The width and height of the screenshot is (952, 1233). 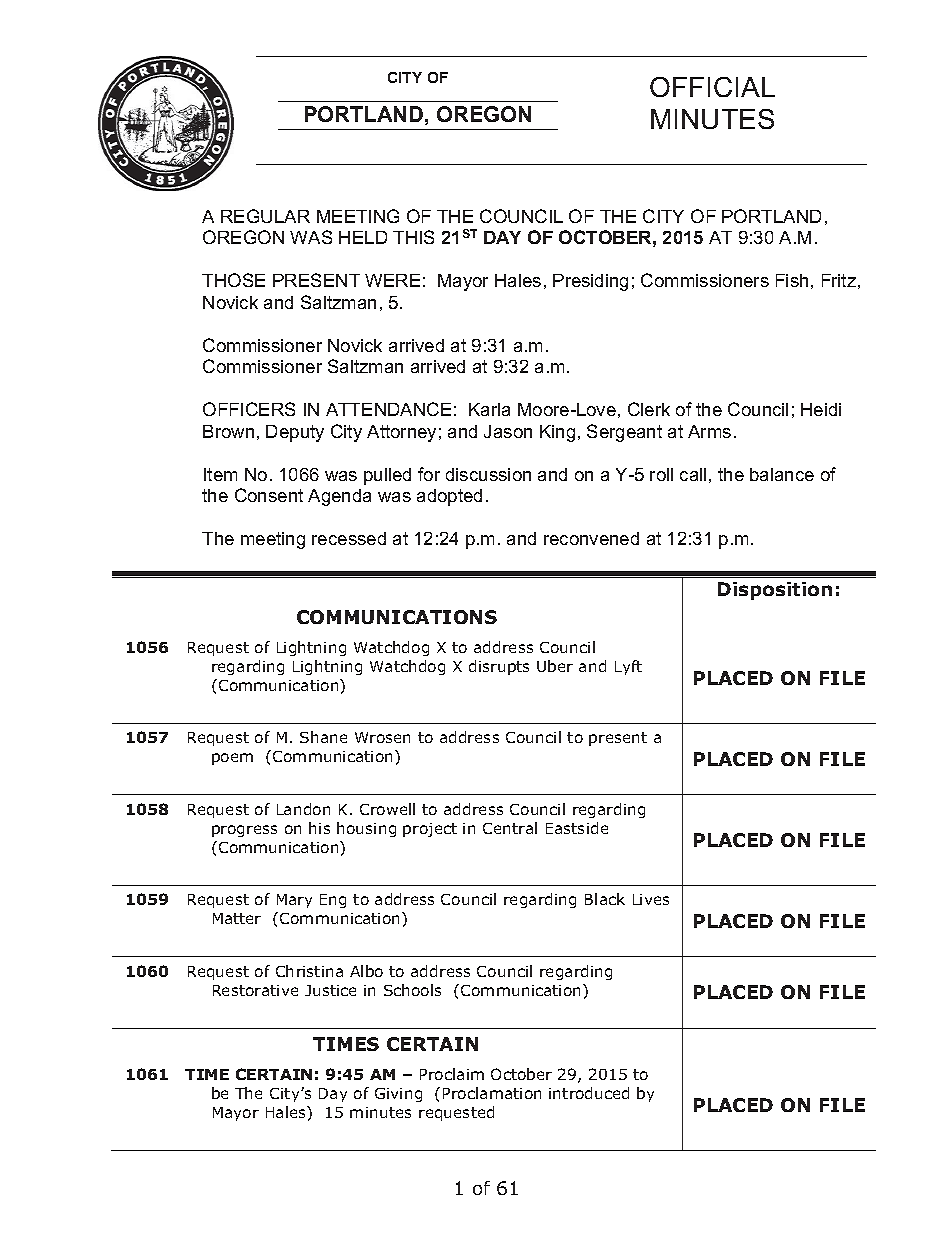 I want to click on recessed, so click(x=349, y=538).
